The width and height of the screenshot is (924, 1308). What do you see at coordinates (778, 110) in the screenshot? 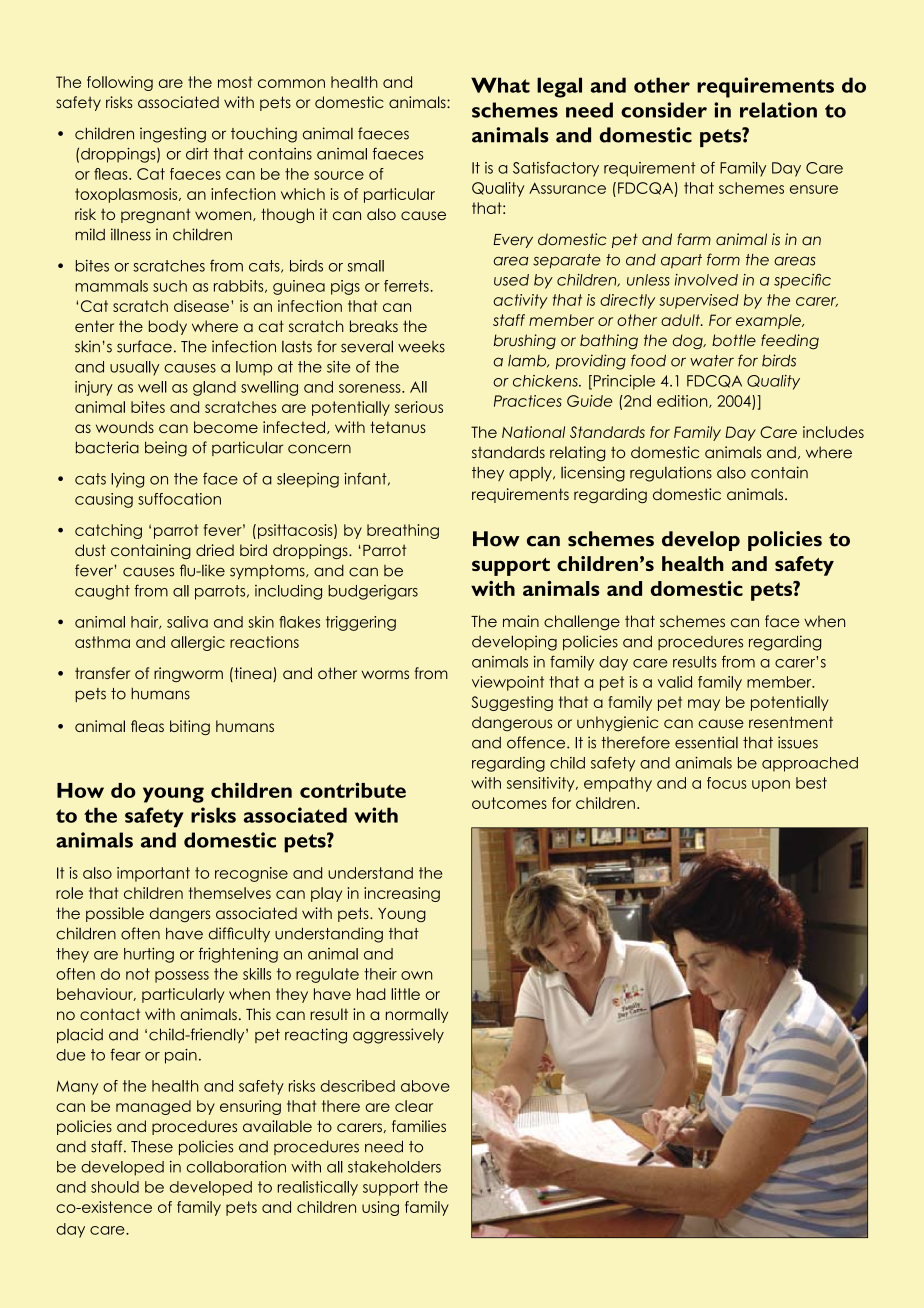
I see `relation` at bounding box center [778, 110].
